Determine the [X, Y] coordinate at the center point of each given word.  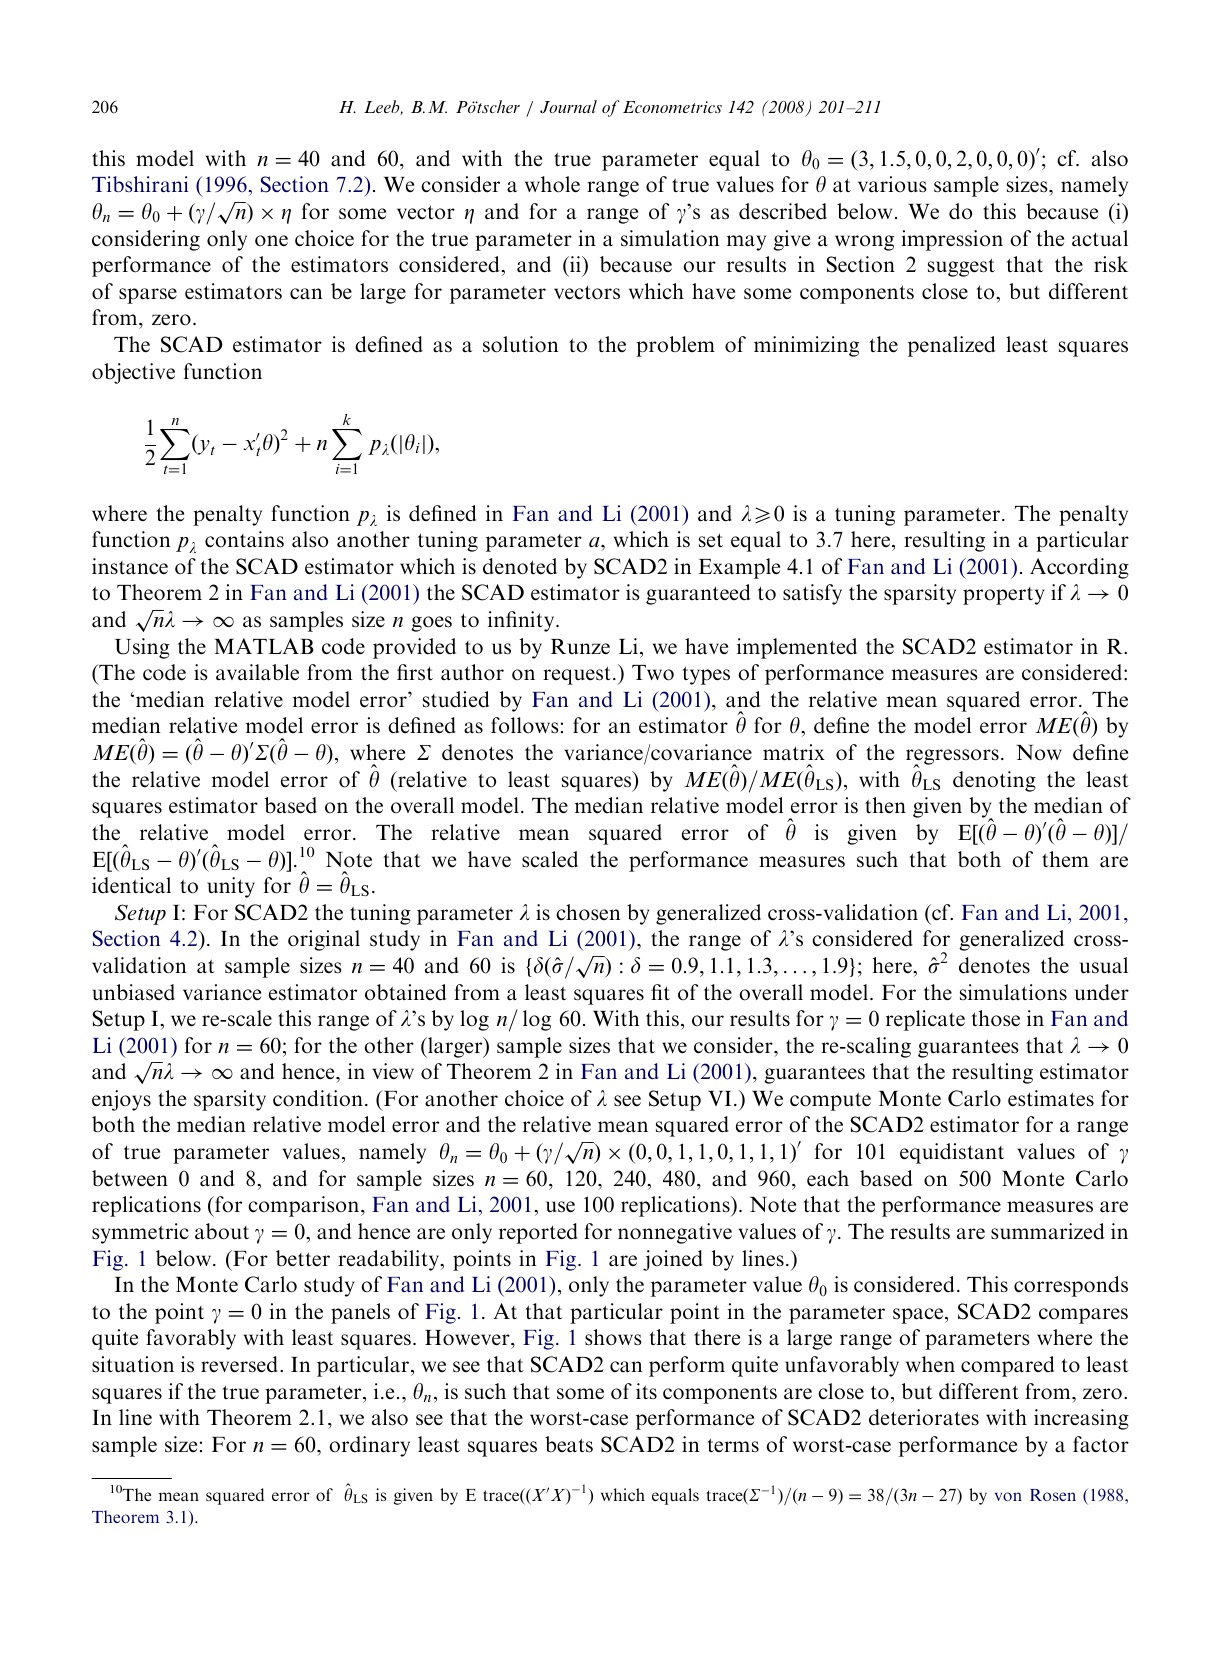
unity [231, 887]
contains [244, 539]
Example [739, 568]
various [892, 184]
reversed [241, 1364]
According [1079, 568]
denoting [994, 781]
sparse [148, 296]
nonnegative [675, 1233]
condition [318, 1098]
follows [525, 725]
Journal [568, 106]
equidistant [952, 1153]
